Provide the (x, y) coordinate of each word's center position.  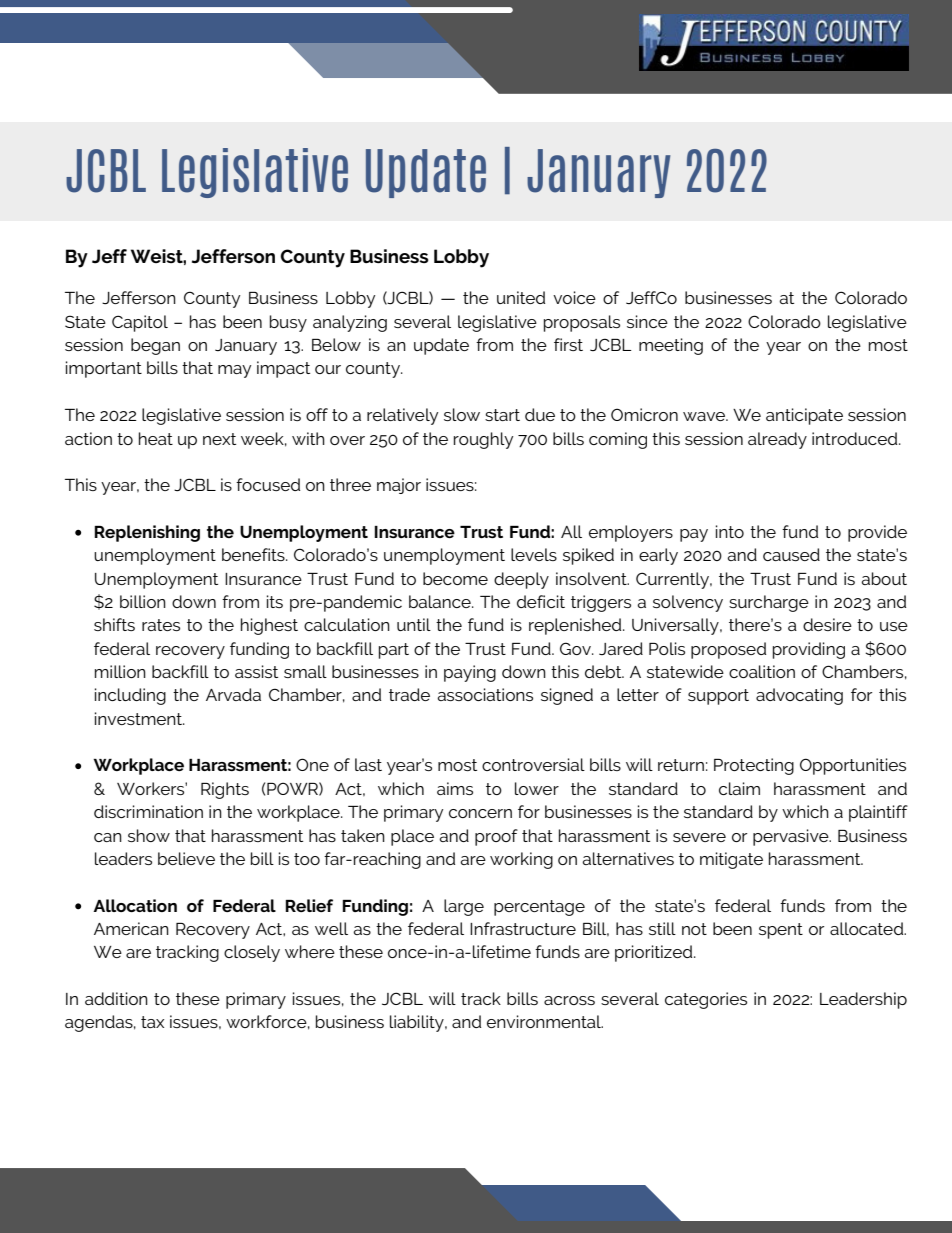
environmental (545, 1021)
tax (152, 1022)
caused (791, 554)
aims (455, 788)
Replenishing (147, 533)
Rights (225, 790)
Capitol (140, 323)
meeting (671, 346)
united (521, 297)
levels (534, 554)
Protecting (754, 766)
